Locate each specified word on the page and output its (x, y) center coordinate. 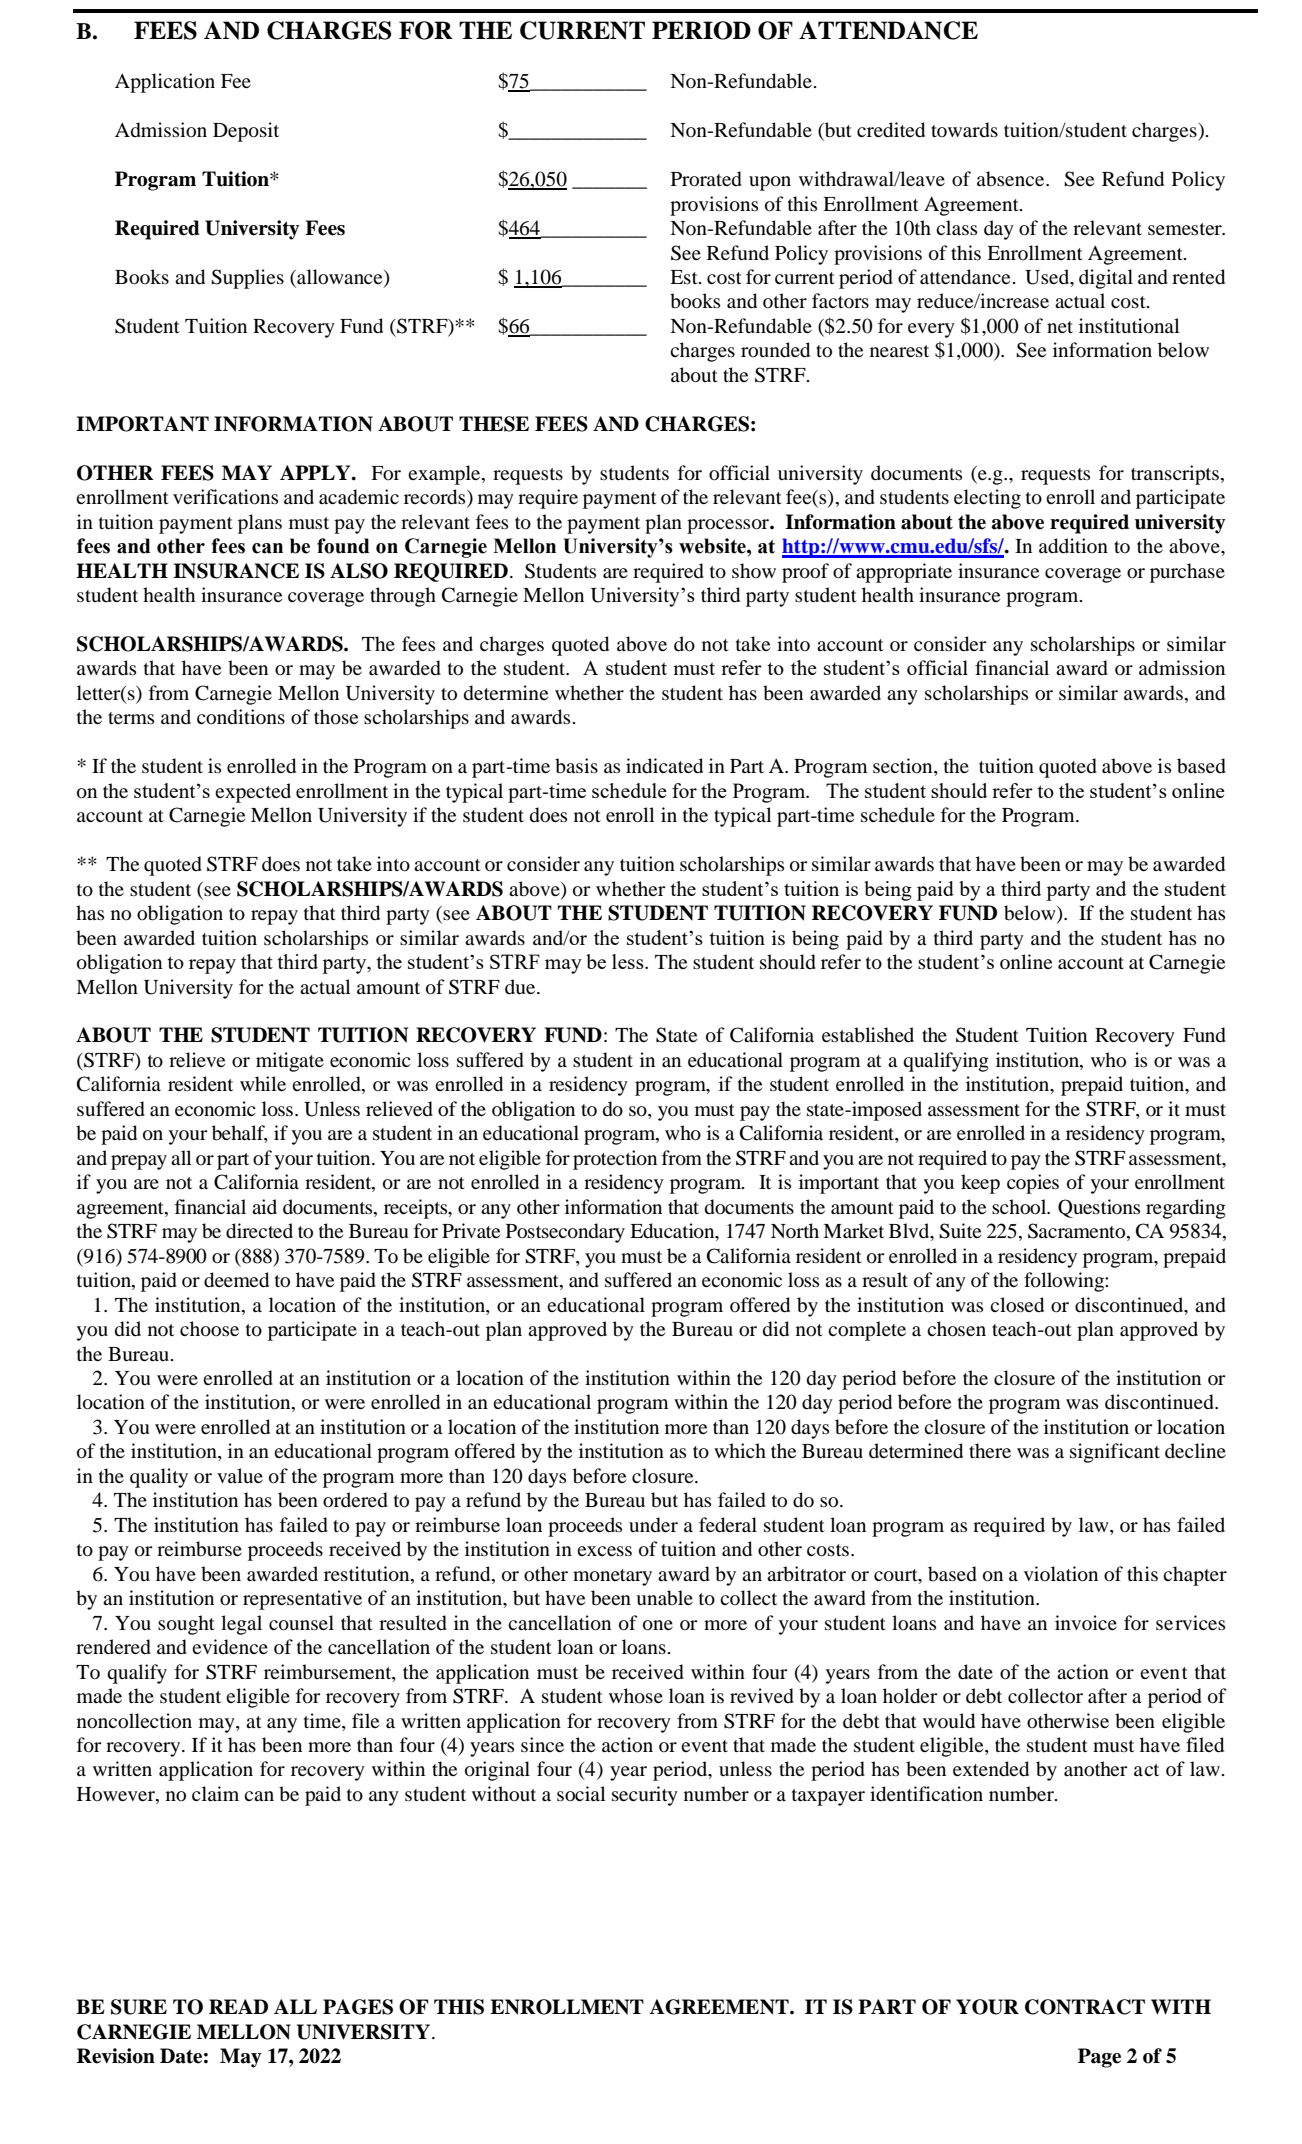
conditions (241, 717)
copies (1033, 1184)
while (263, 1083)
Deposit (246, 132)
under (653, 1525)
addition (1073, 546)
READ (238, 2006)
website (713, 546)
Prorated (706, 179)
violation (1061, 1574)
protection (615, 1160)
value (240, 1475)
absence (1012, 179)
